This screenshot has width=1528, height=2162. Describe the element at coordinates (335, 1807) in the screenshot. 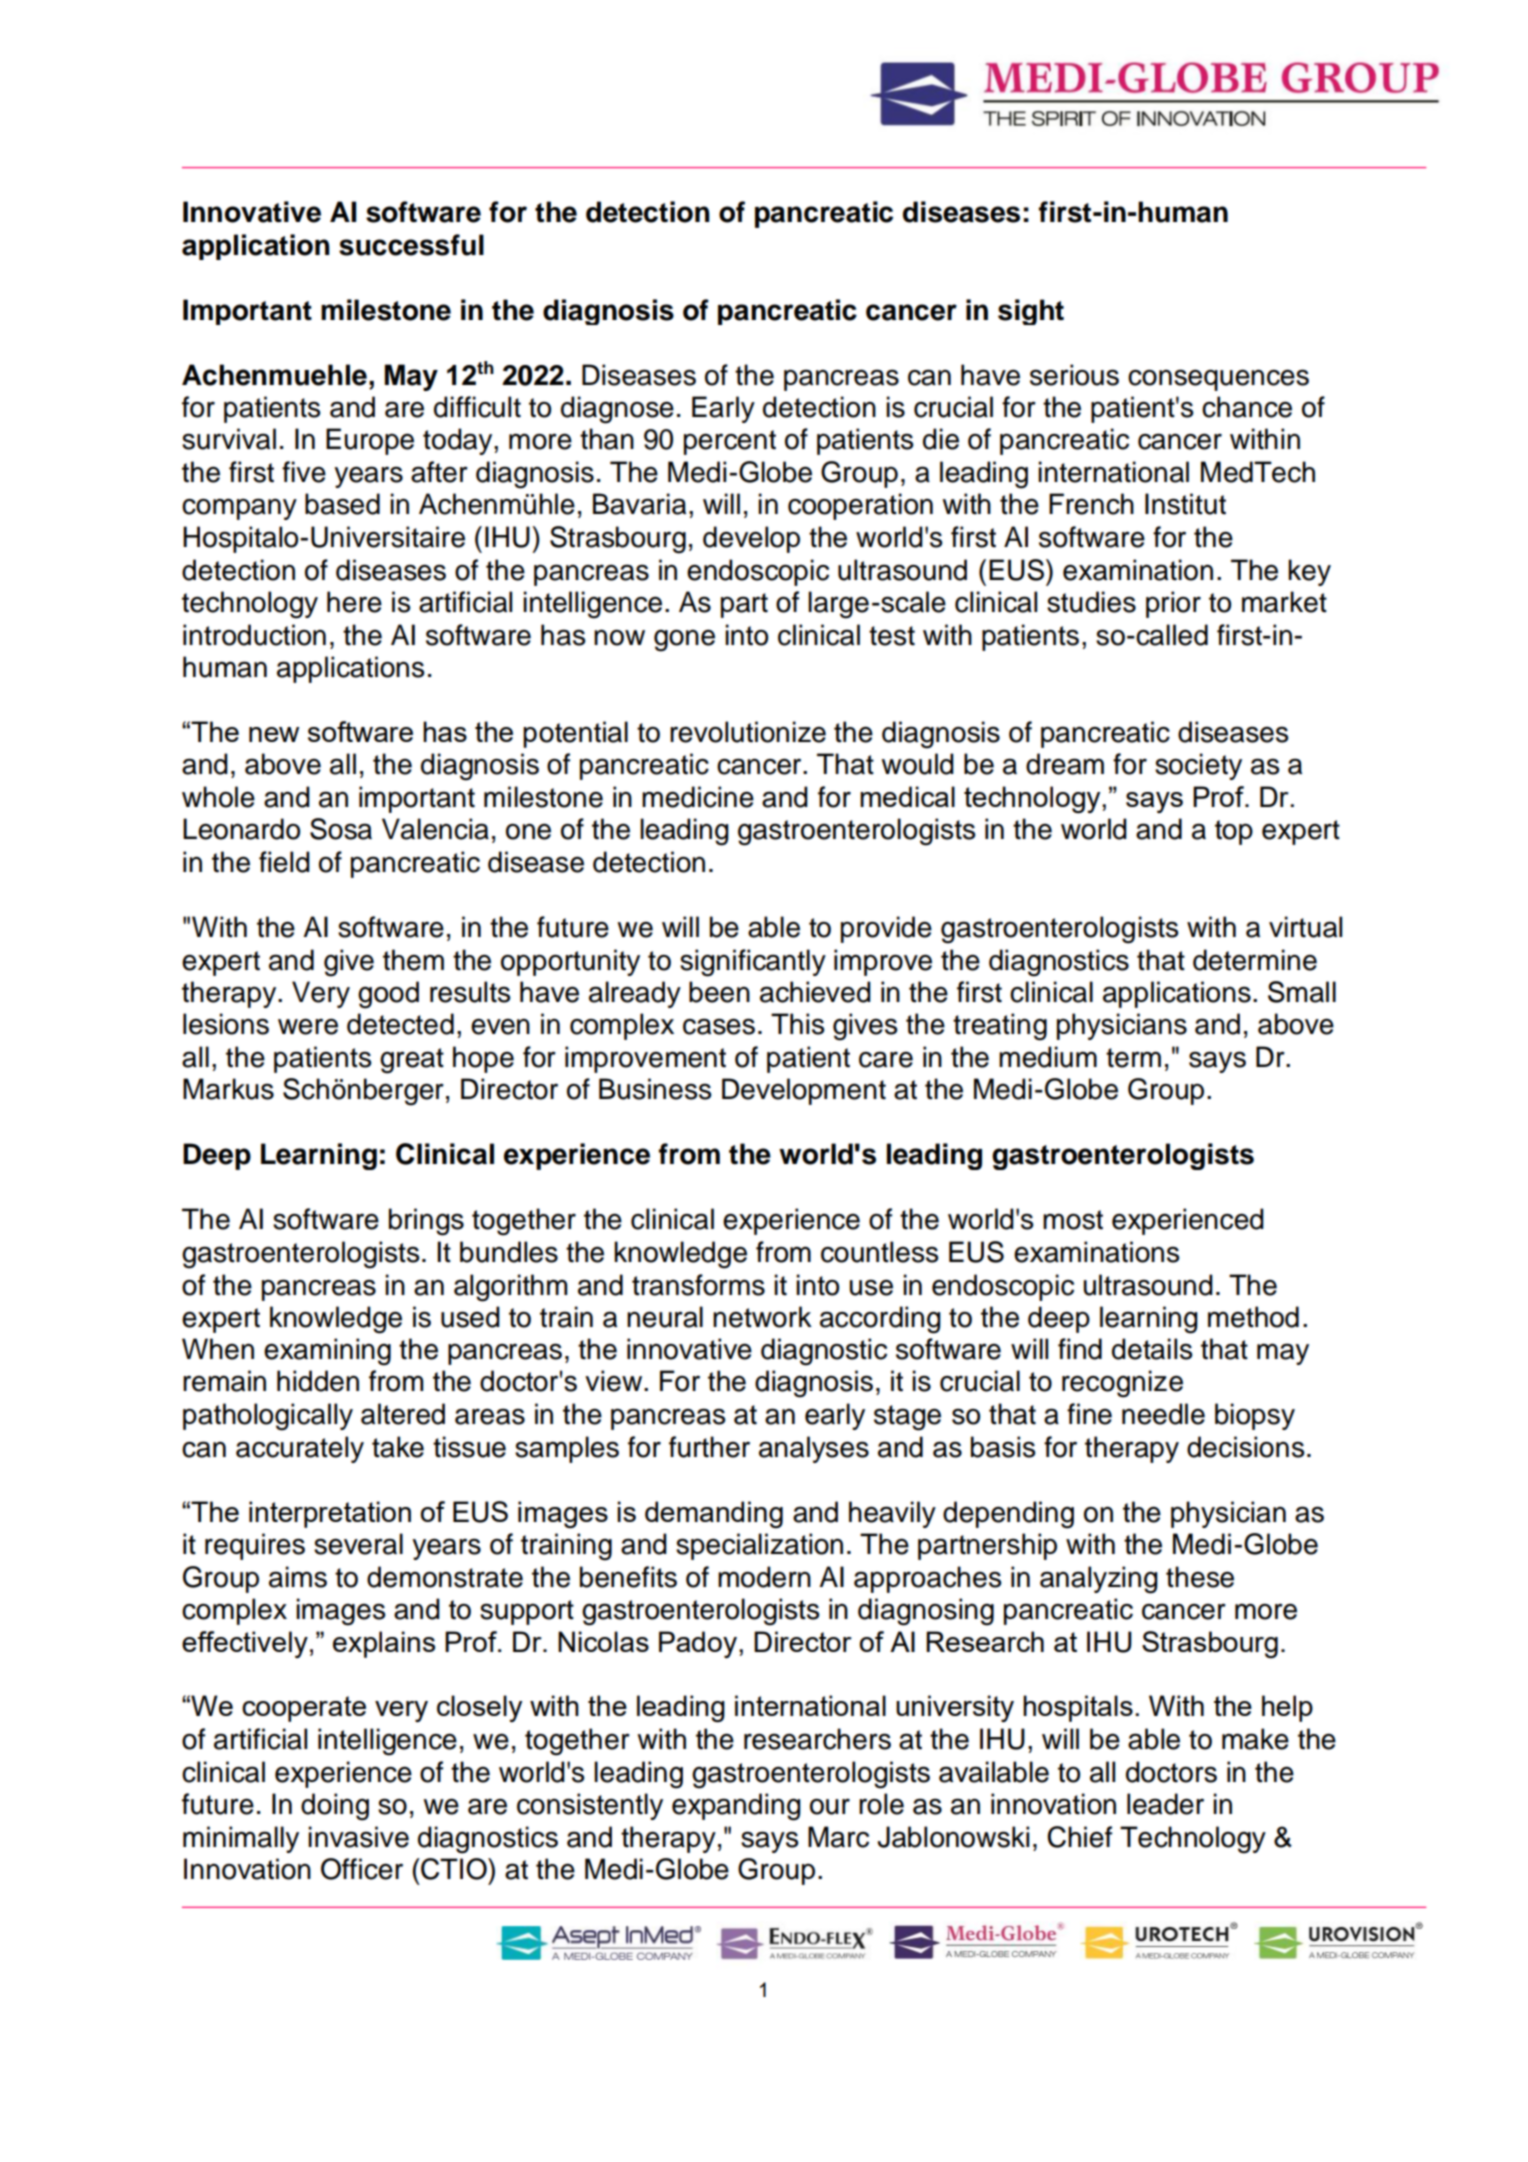

I see `doing` at that location.
